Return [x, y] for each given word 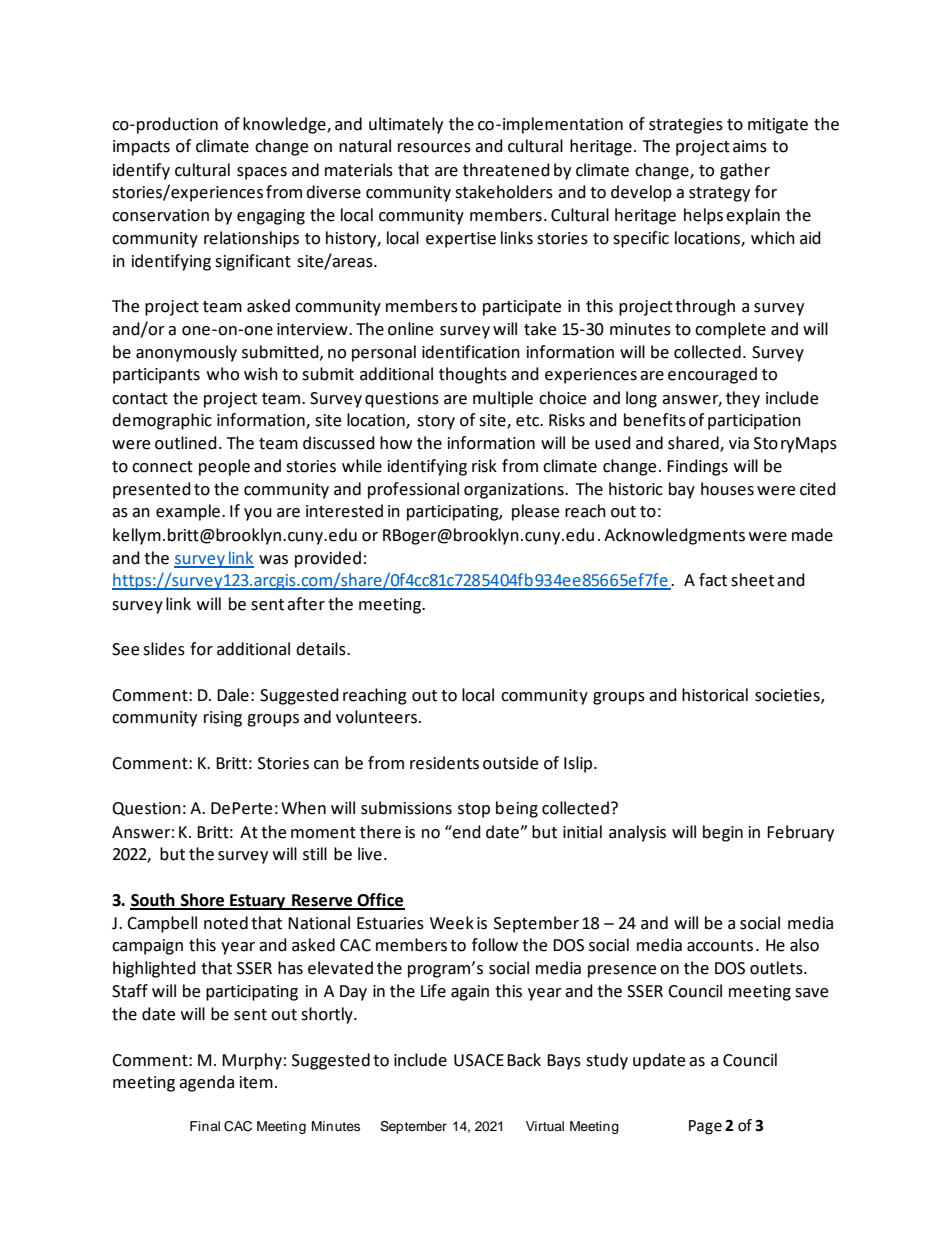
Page [705, 1127]
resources [434, 148]
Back [524, 1060]
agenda [206, 1083]
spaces [262, 173]
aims [750, 146]
